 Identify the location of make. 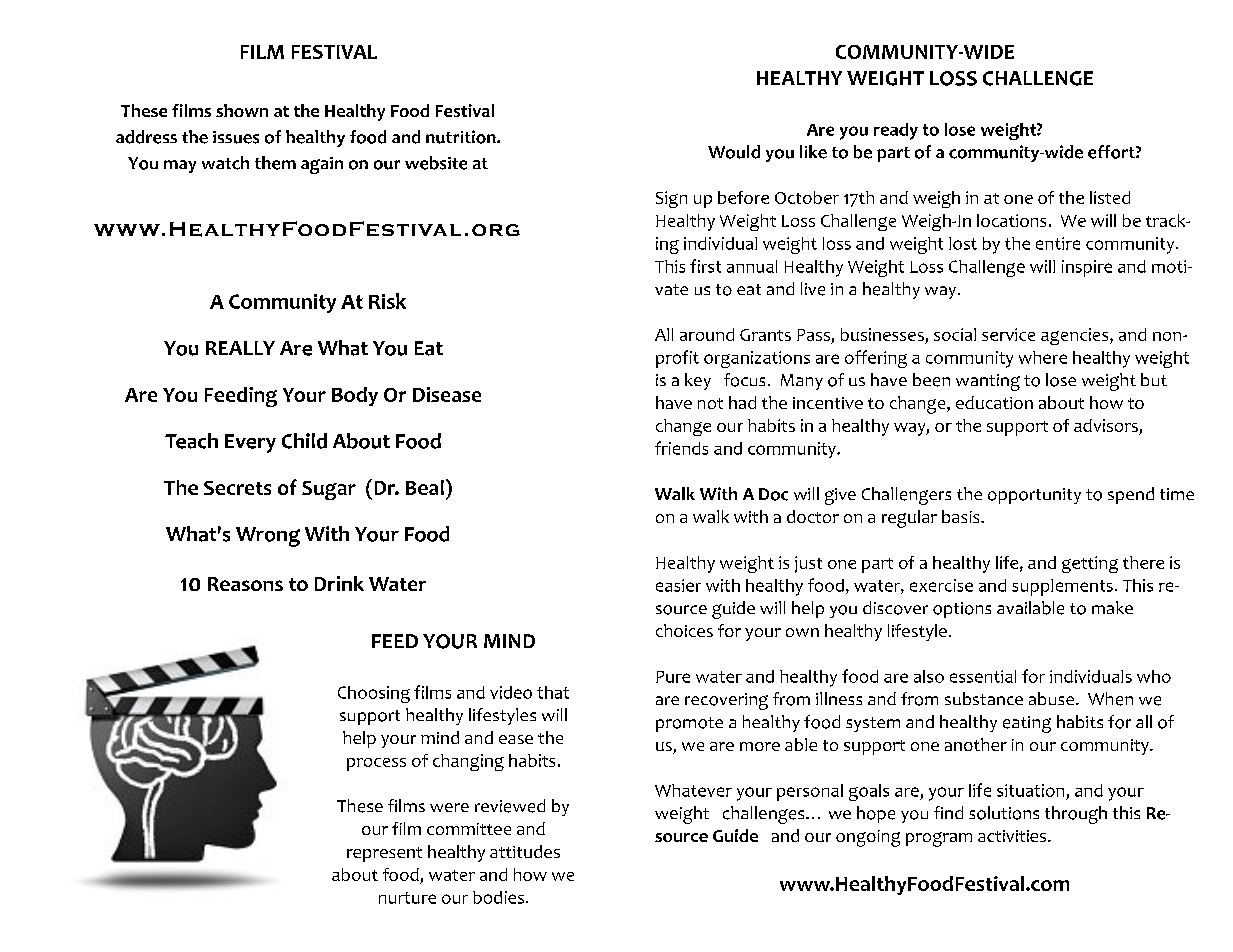
(1112, 607).
